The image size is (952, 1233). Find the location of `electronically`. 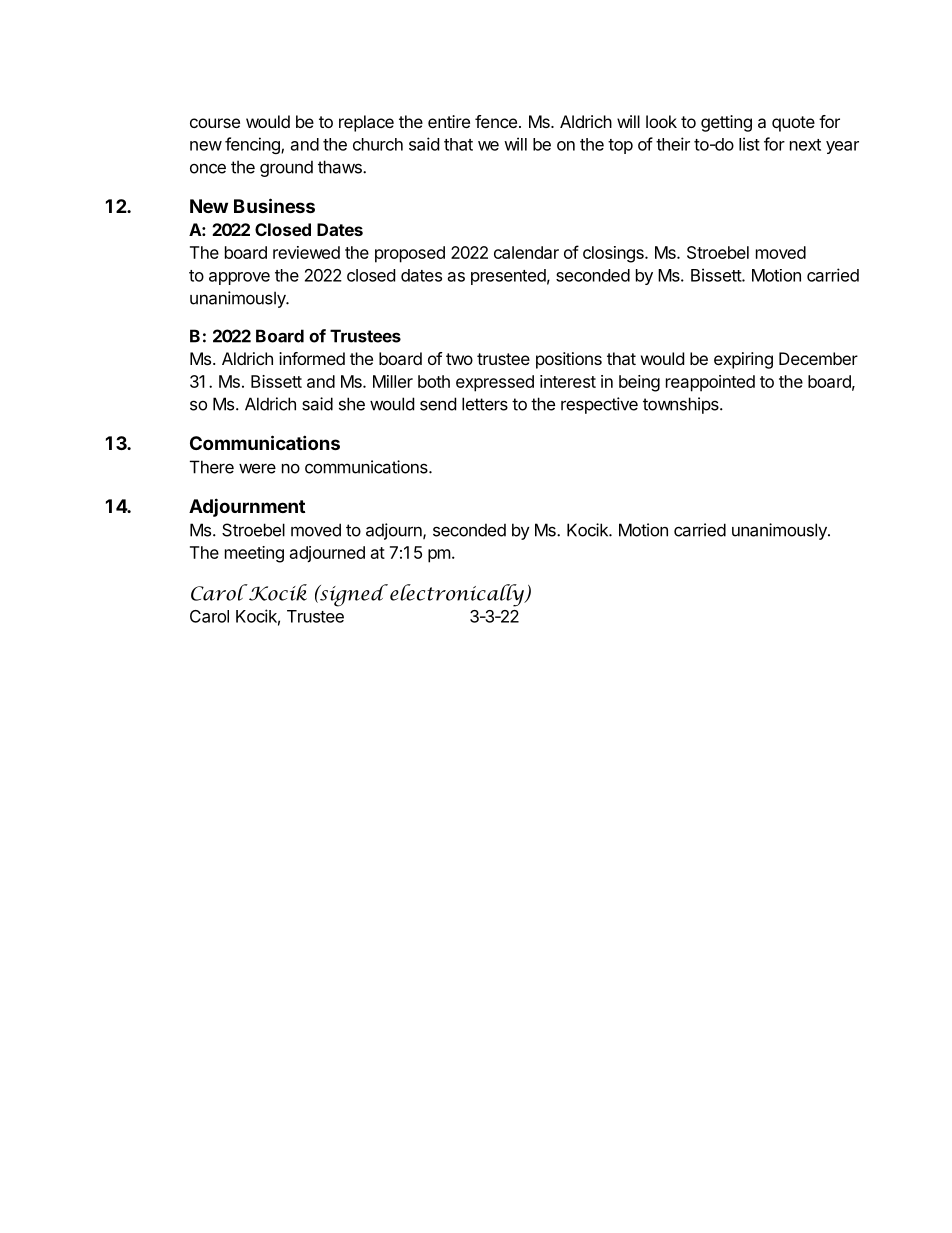

electronically is located at coordinates (458, 595).
